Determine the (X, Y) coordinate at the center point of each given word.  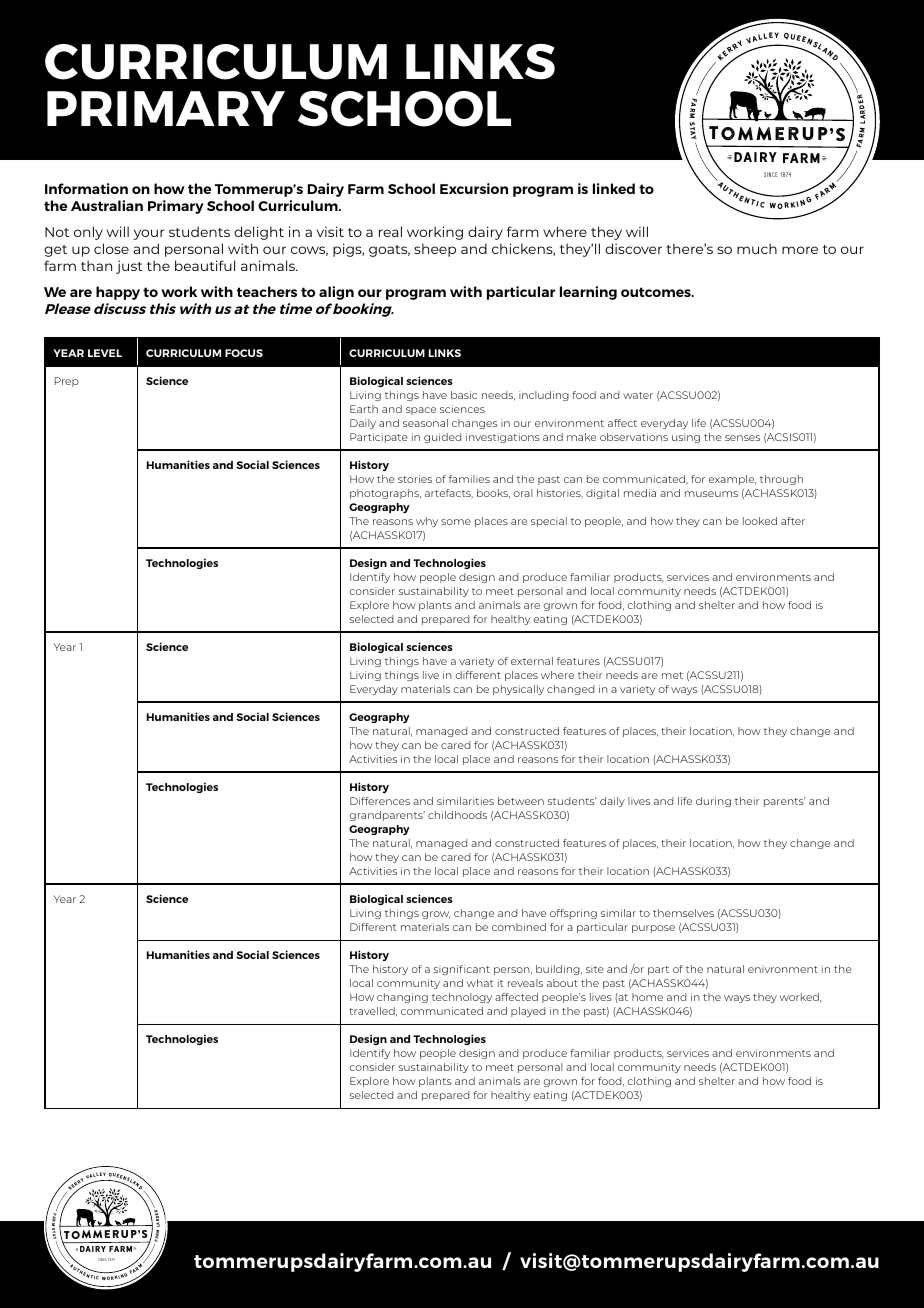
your (148, 234)
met (672, 675)
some (456, 522)
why (427, 522)
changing (402, 998)
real (390, 231)
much (757, 248)
